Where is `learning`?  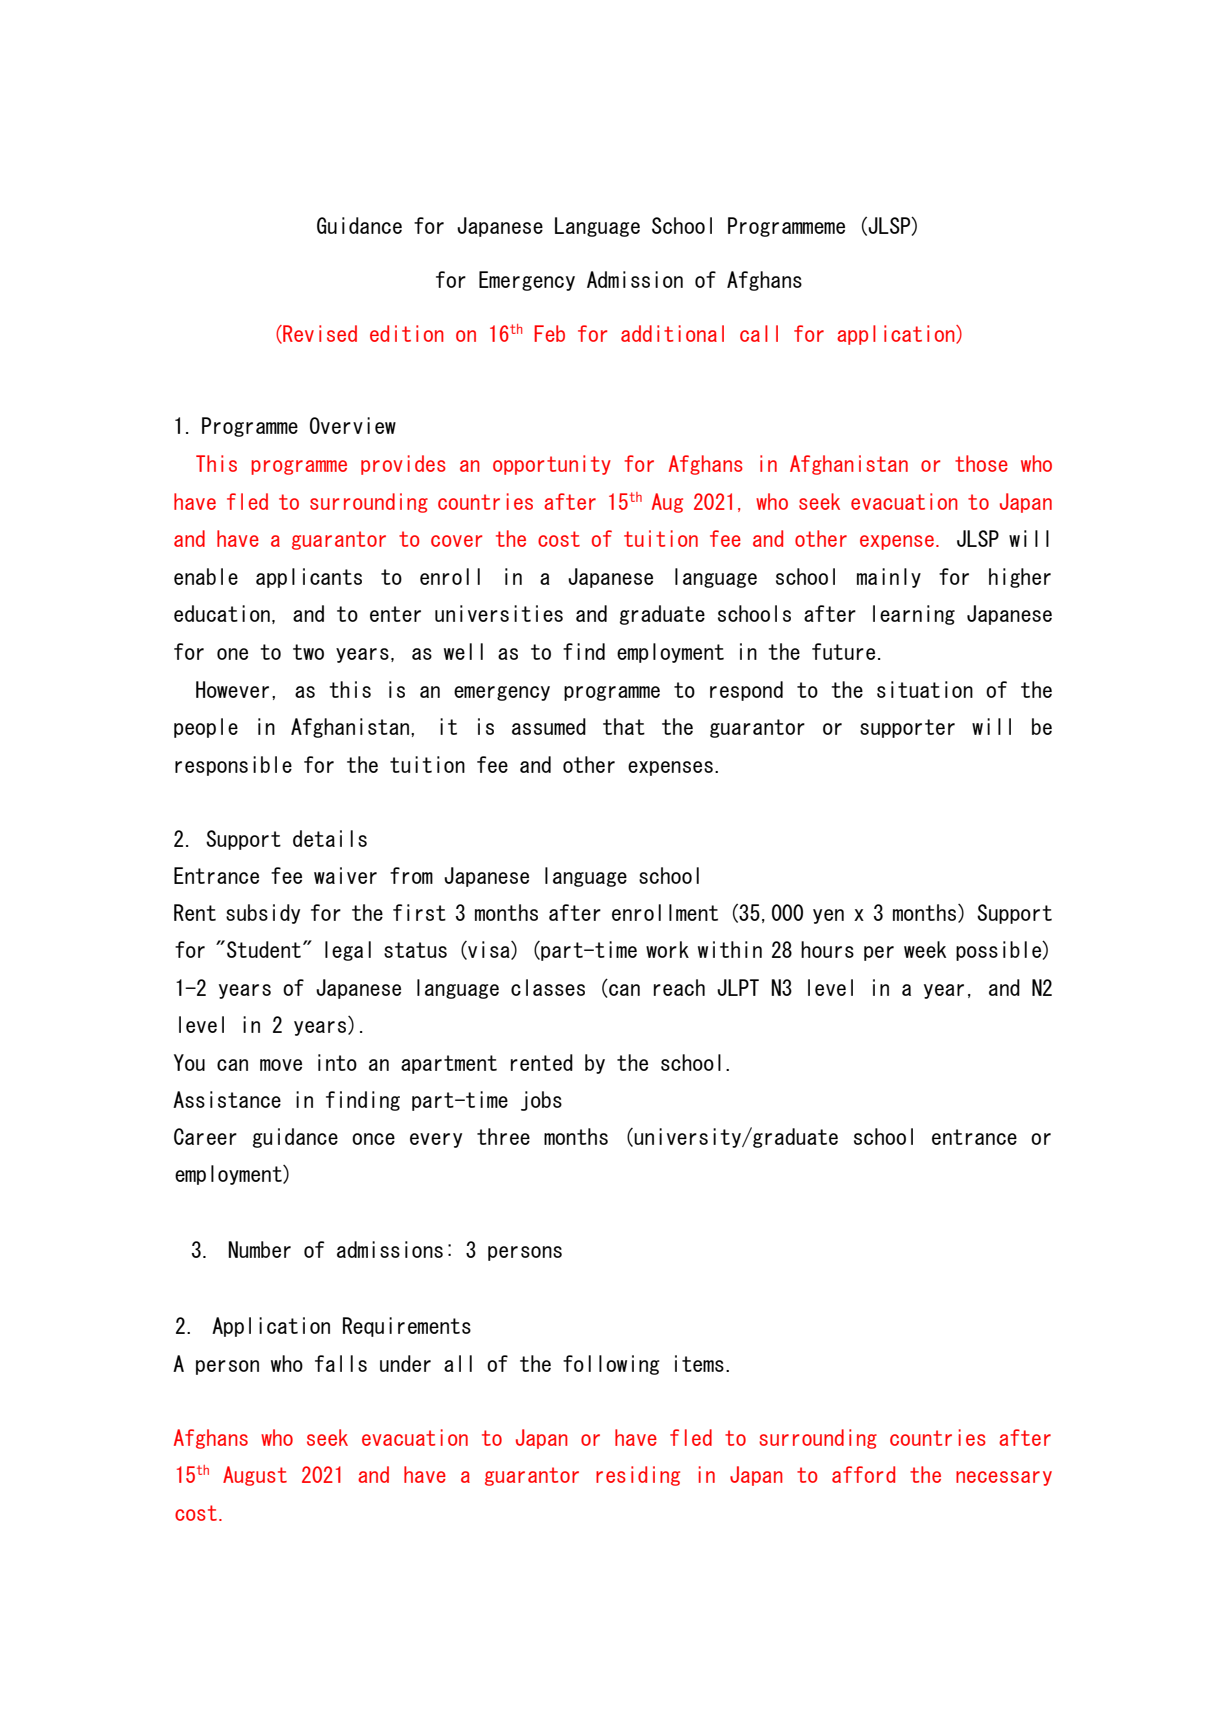 learning is located at coordinates (914, 615).
